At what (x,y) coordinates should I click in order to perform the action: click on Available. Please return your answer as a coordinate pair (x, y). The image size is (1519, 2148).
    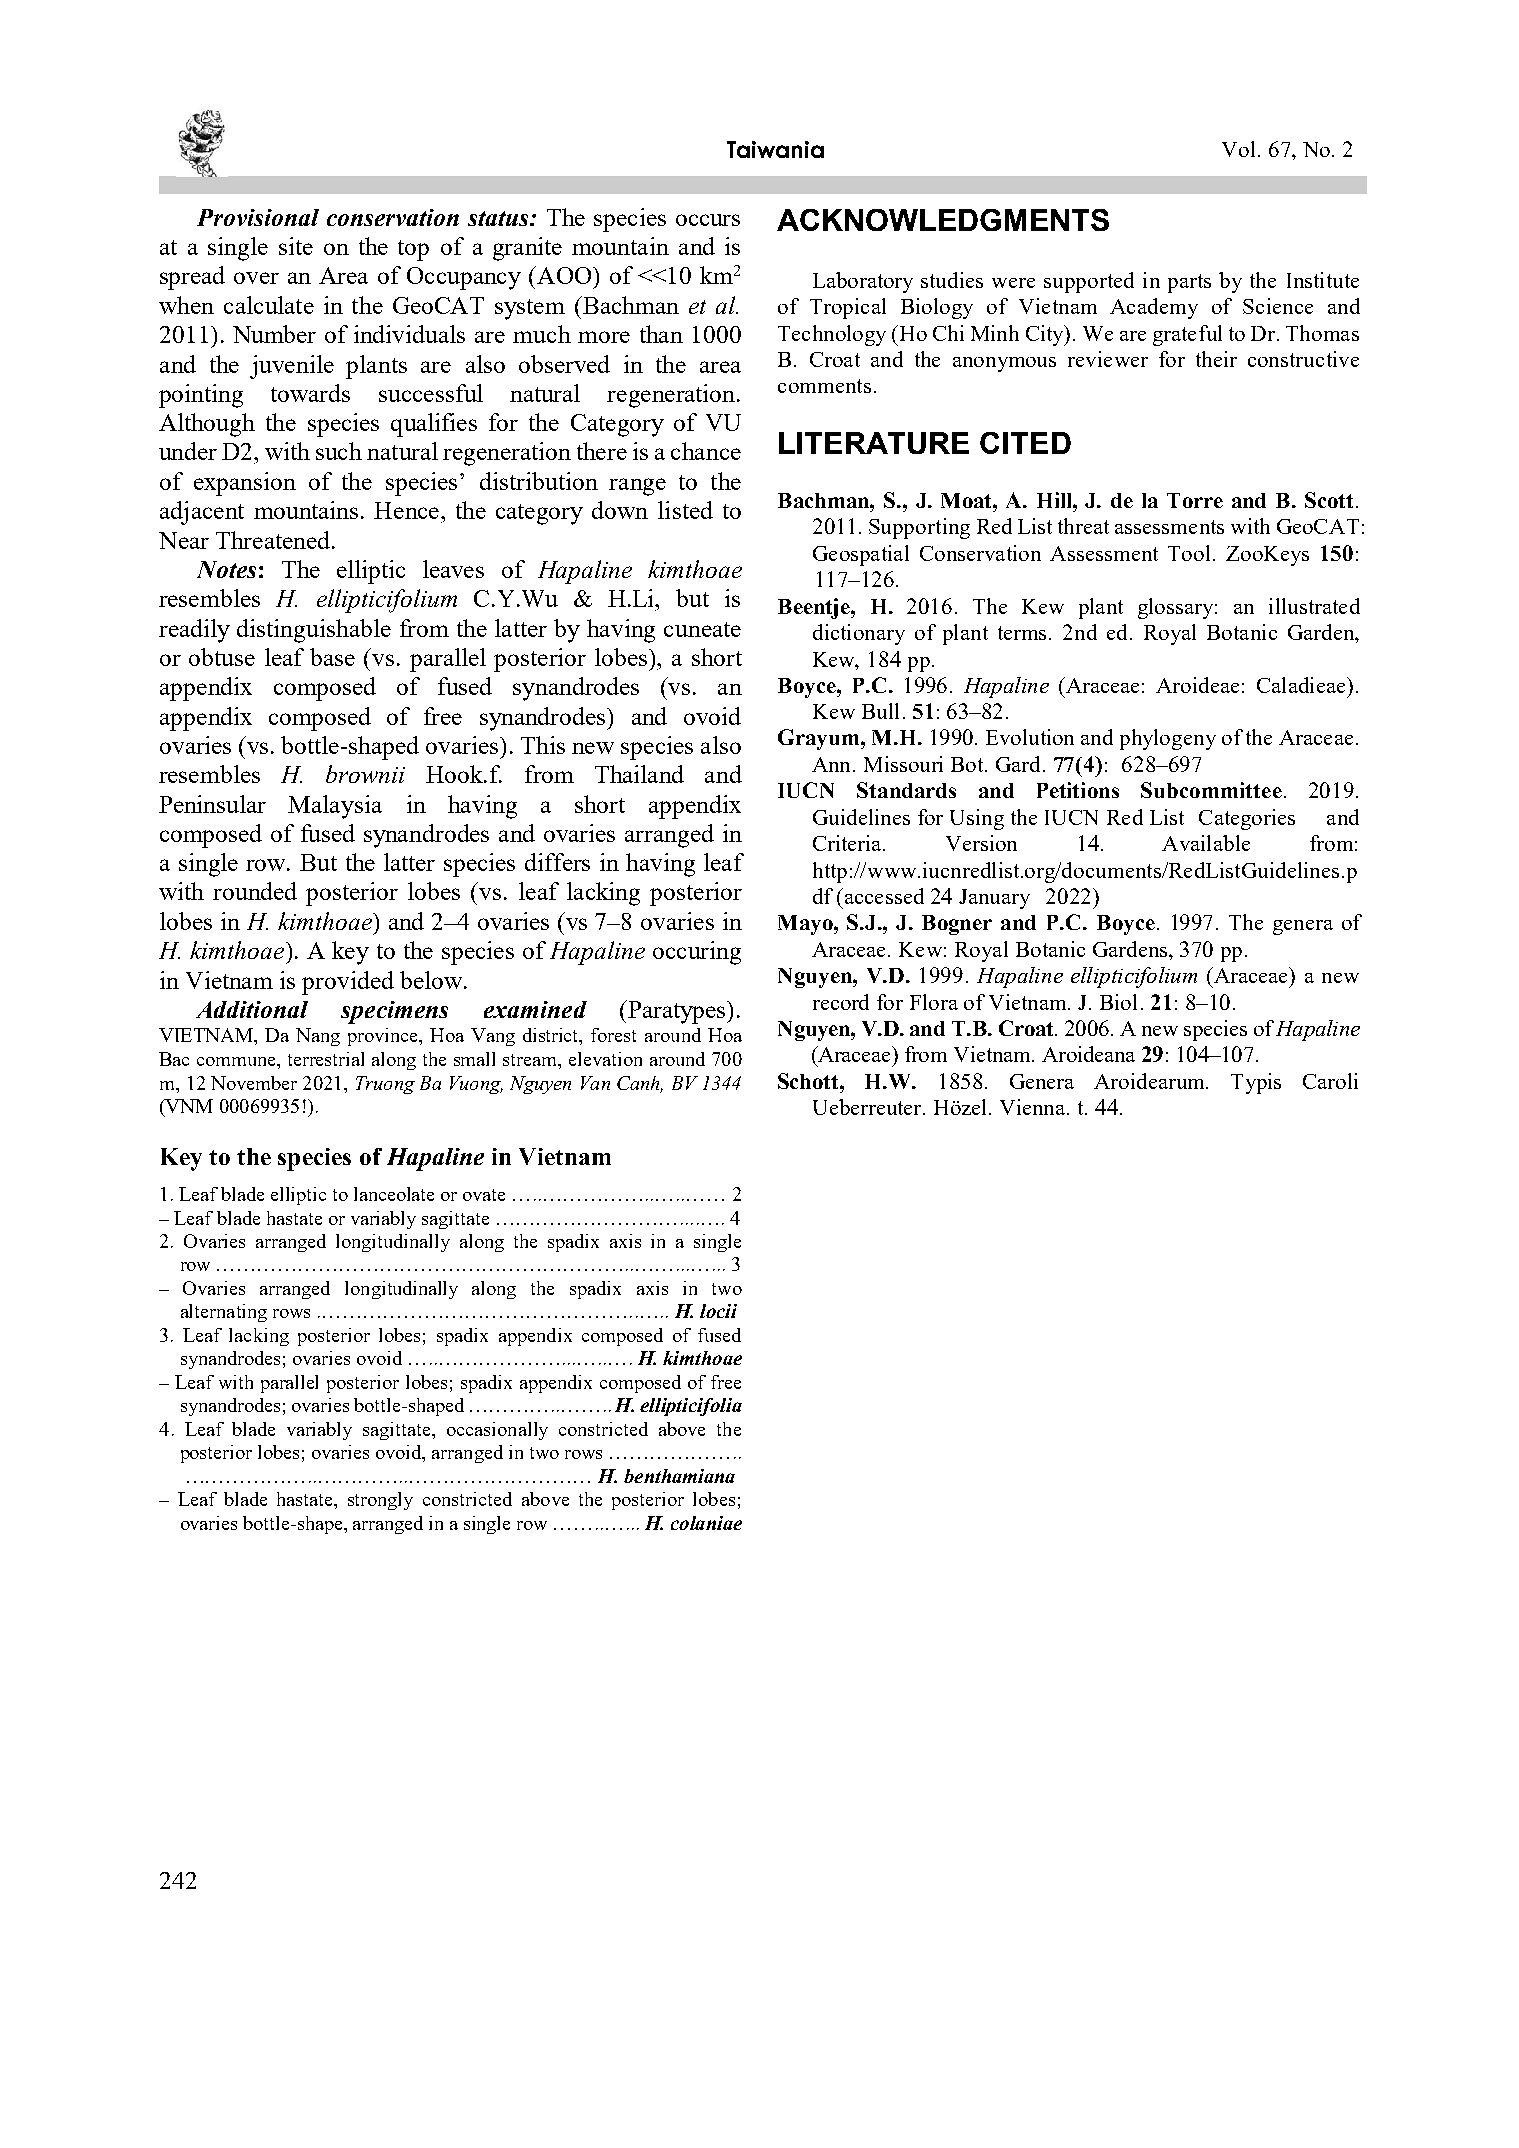
    Looking at the image, I should click on (1206, 843).
